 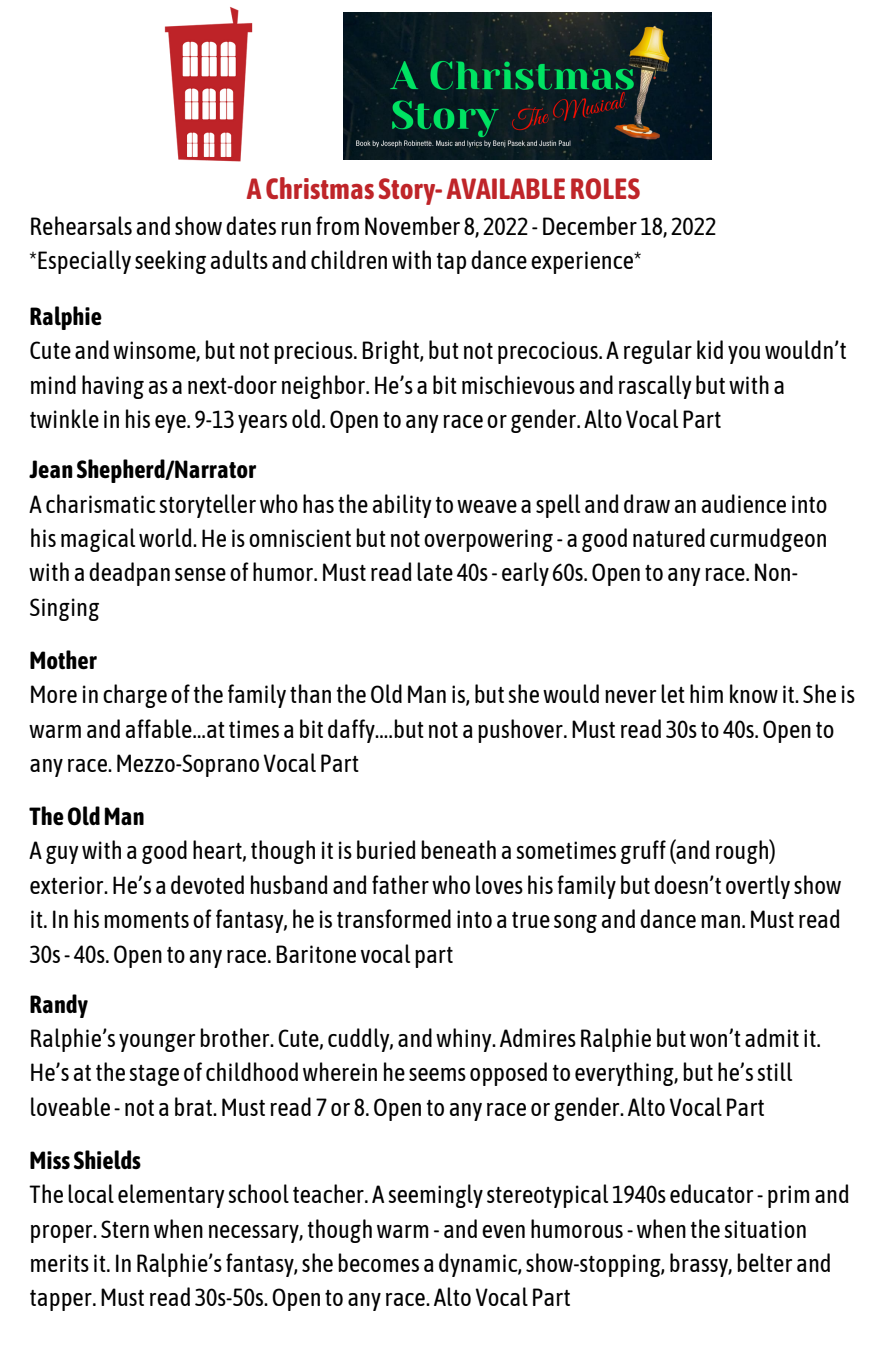 What do you see at coordinates (101, 503) in the screenshot?
I see `charismatic` at bounding box center [101, 503].
